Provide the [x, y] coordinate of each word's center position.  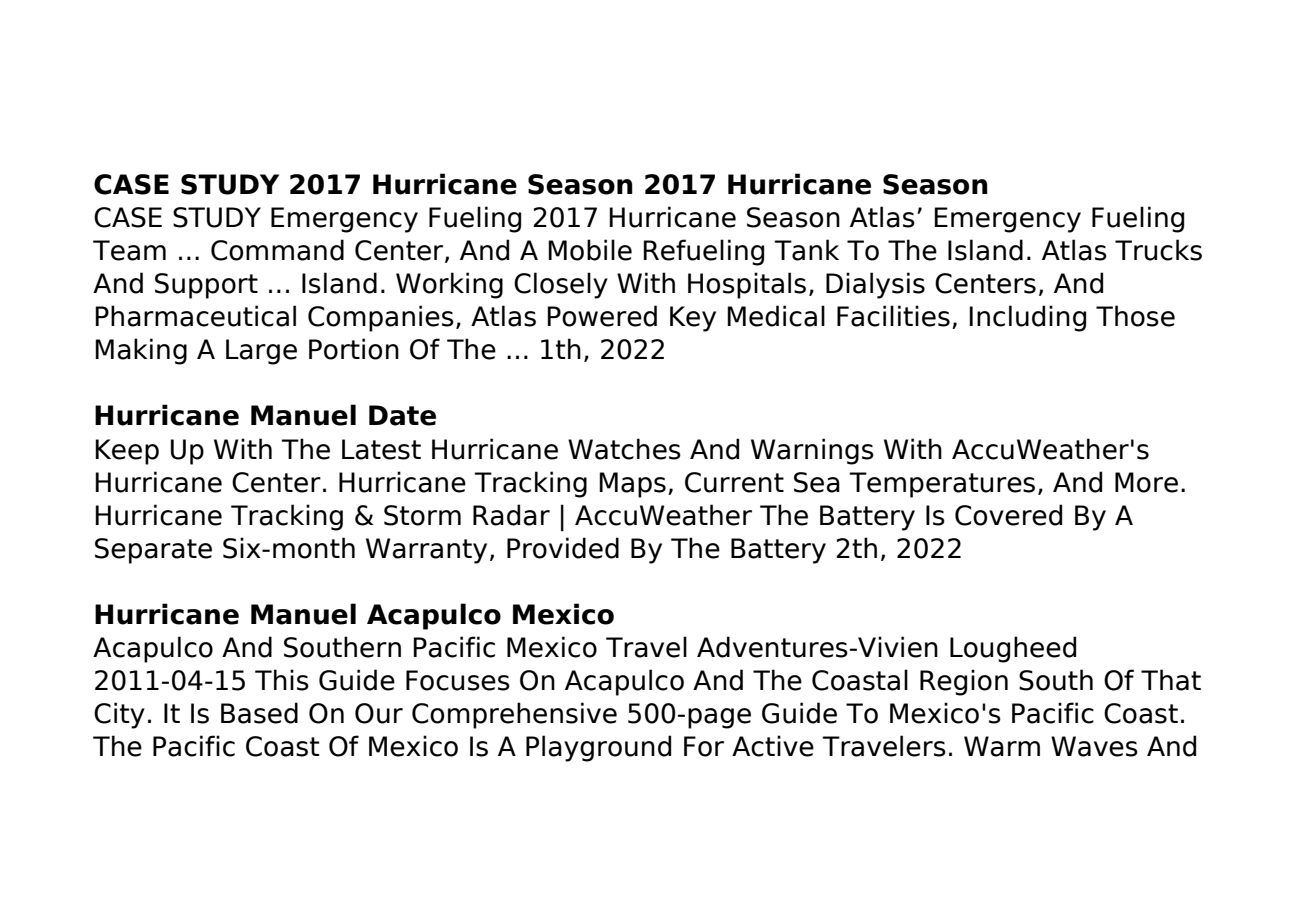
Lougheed [1013, 649]
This [282, 680]
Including [1027, 318]
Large [261, 352]
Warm [1002, 746]
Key [693, 319]
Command [277, 250]
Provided [563, 548]
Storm [422, 515]
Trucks [1158, 250]
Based [259, 713]
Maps [632, 485]
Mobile [590, 250]
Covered [1008, 515]
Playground [598, 748]
